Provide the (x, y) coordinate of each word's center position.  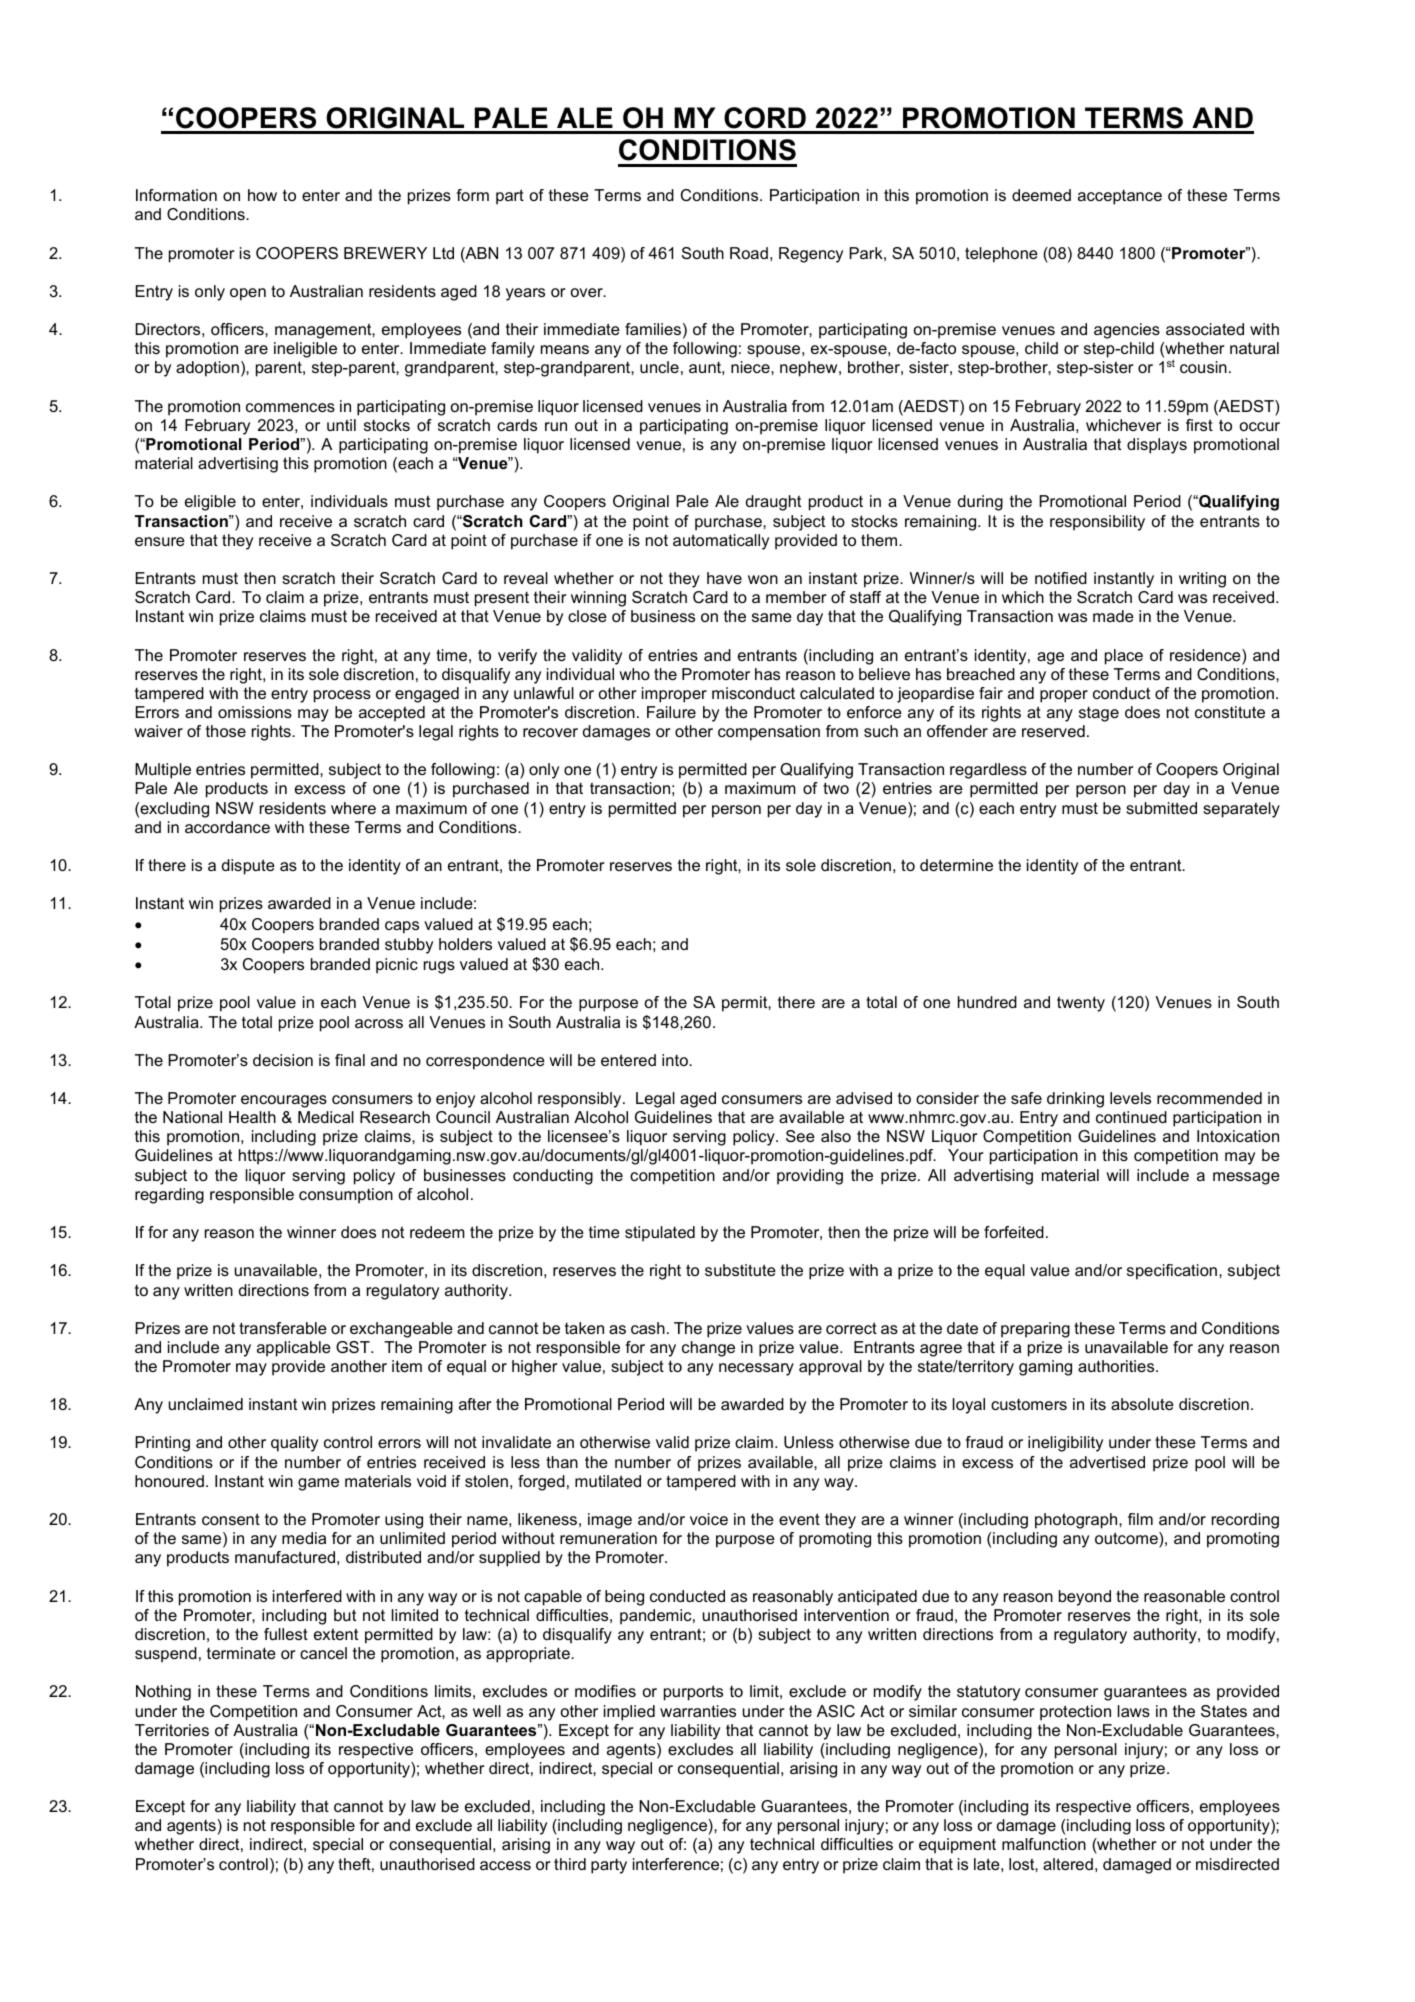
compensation (769, 733)
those (226, 731)
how (262, 195)
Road (749, 253)
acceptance (1120, 197)
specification (1172, 1272)
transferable (283, 1328)
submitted (1161, 808)
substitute (740, 1270)
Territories (172, 1730)
